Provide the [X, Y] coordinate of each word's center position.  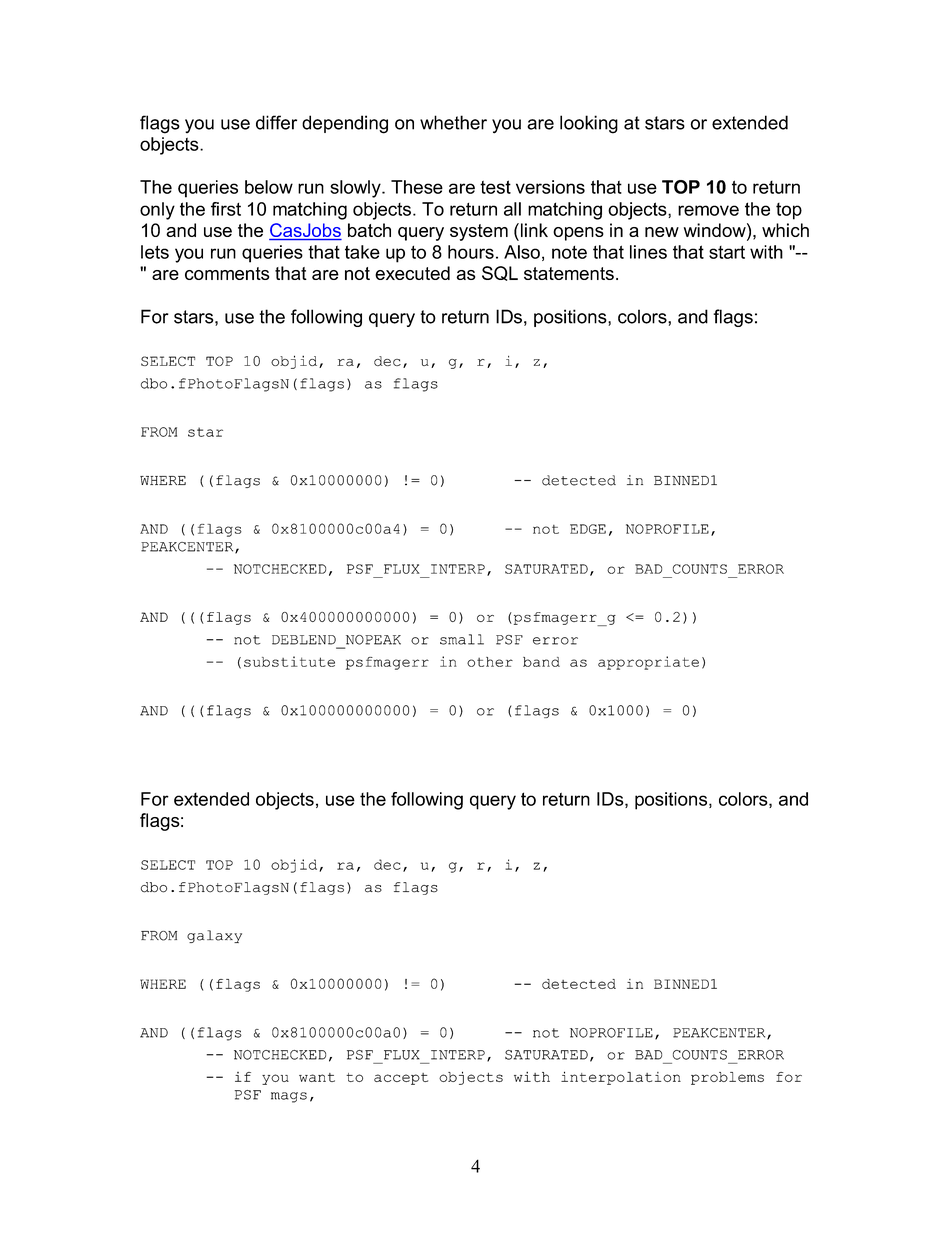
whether [453, 122]
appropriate [648, 663]
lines [648, 252]
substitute [289, 661]
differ [276, 122]
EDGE [588, 529]
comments [227, 273]
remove [708, 210]
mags [289, 1097]
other [490, 662]
